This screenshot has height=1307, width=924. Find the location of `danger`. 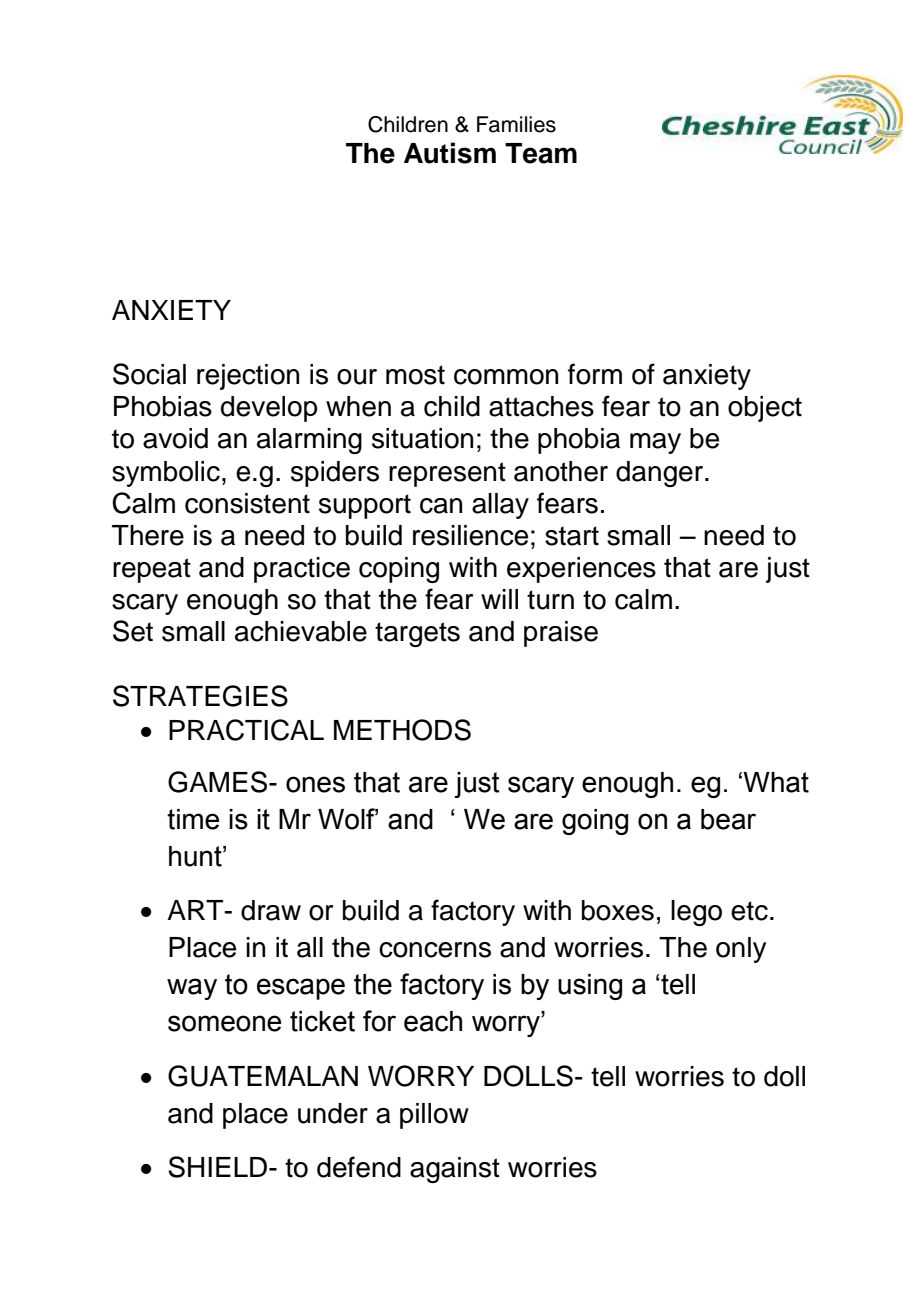

danger is located at coordinates (659, 474).
